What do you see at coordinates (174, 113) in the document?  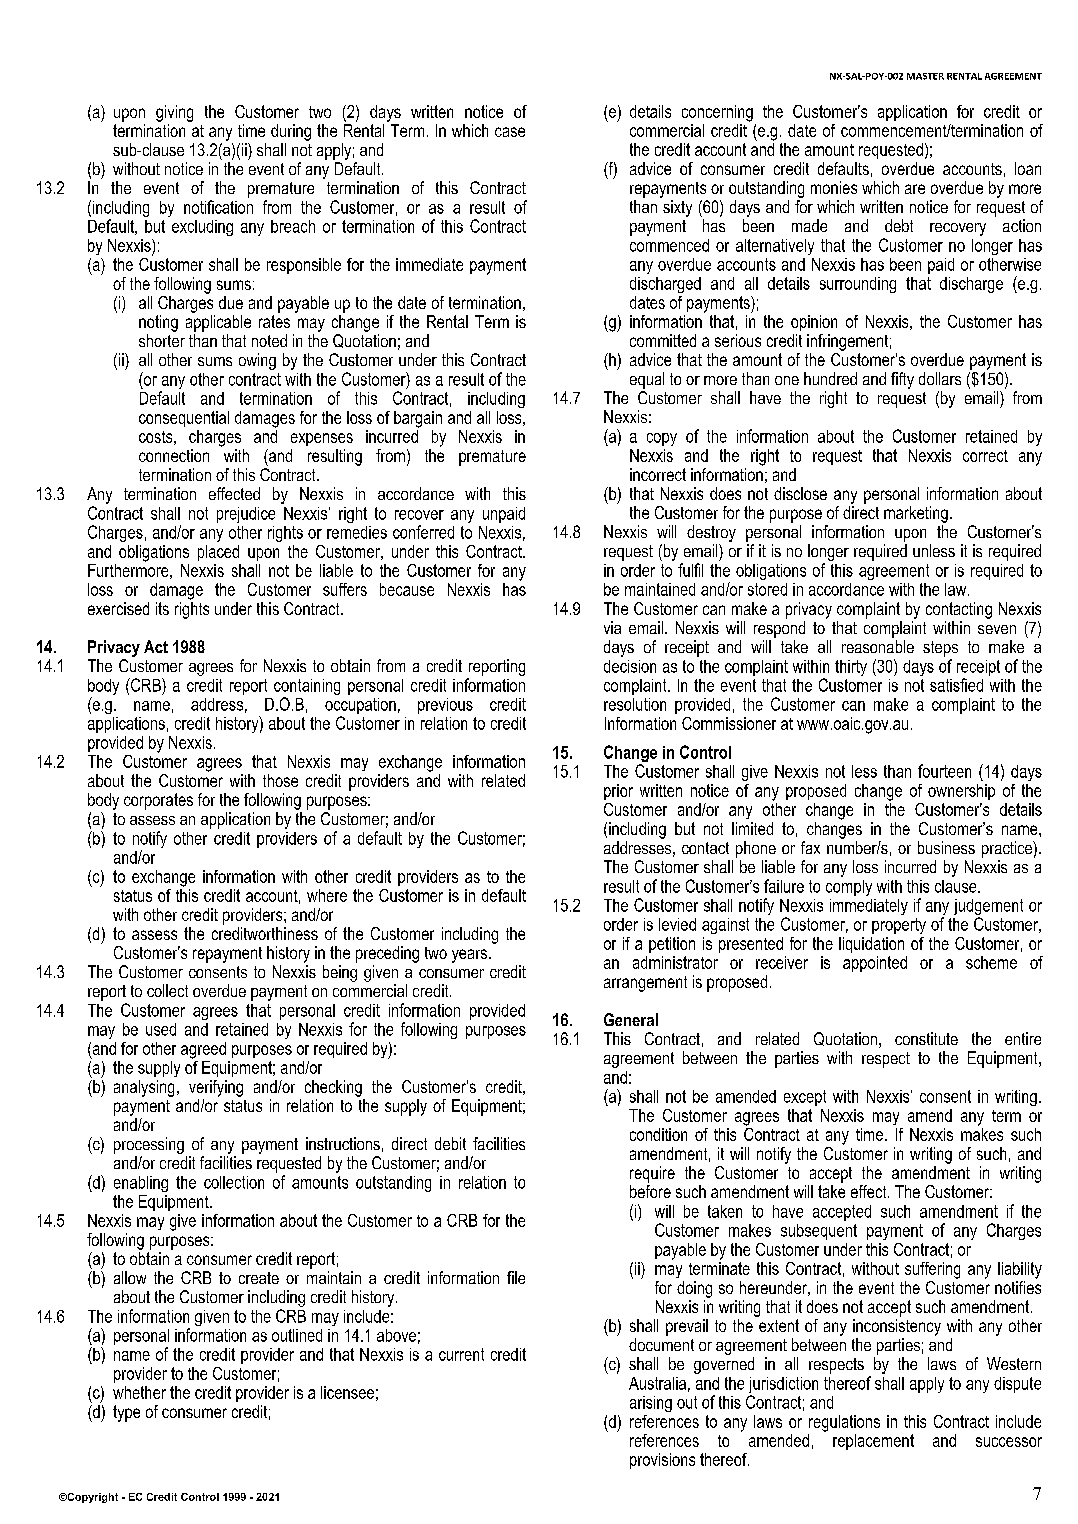 I see `giving` at bounding box center [174, 113].
